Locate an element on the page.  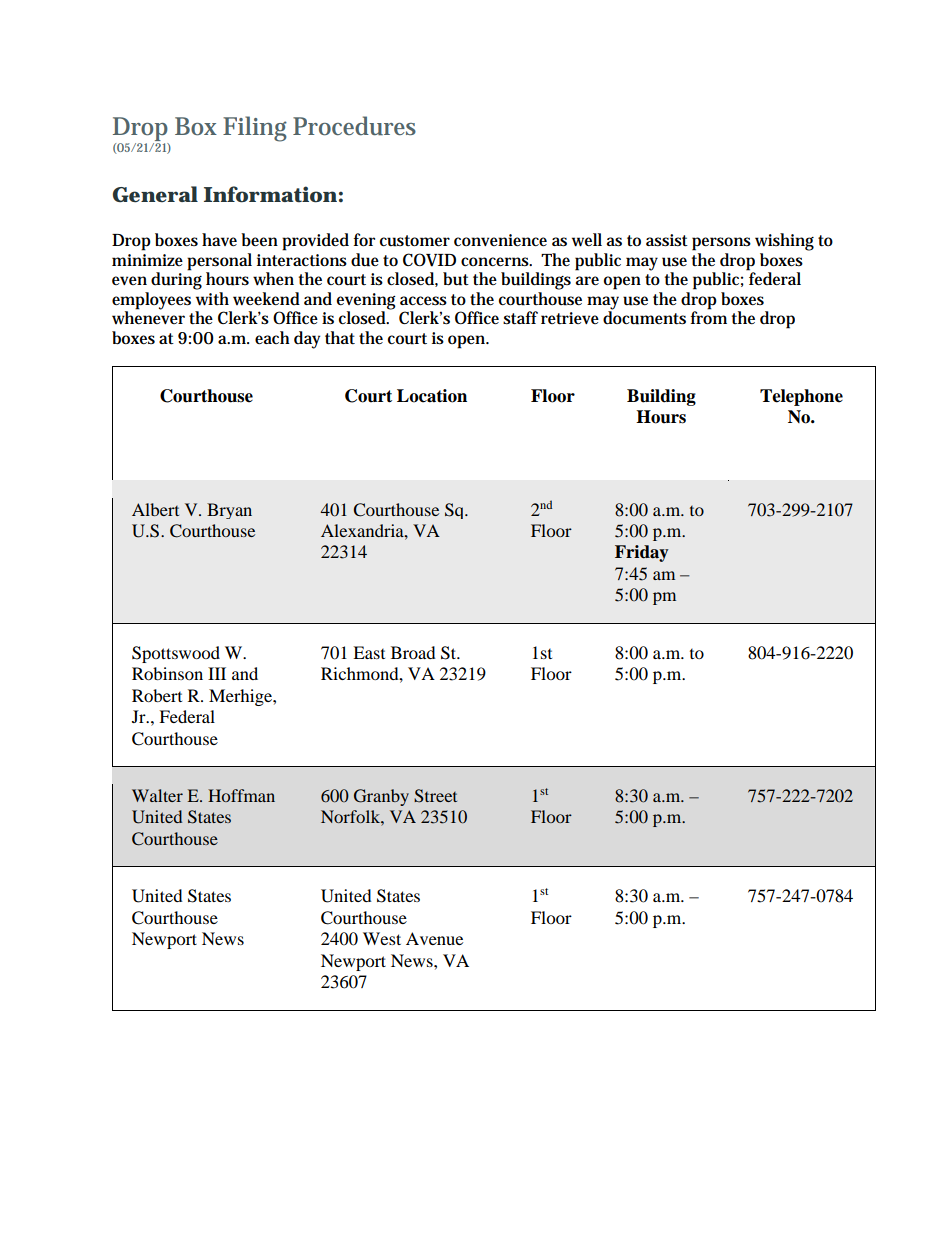
Avenue is located at coordinates (434, 938).
